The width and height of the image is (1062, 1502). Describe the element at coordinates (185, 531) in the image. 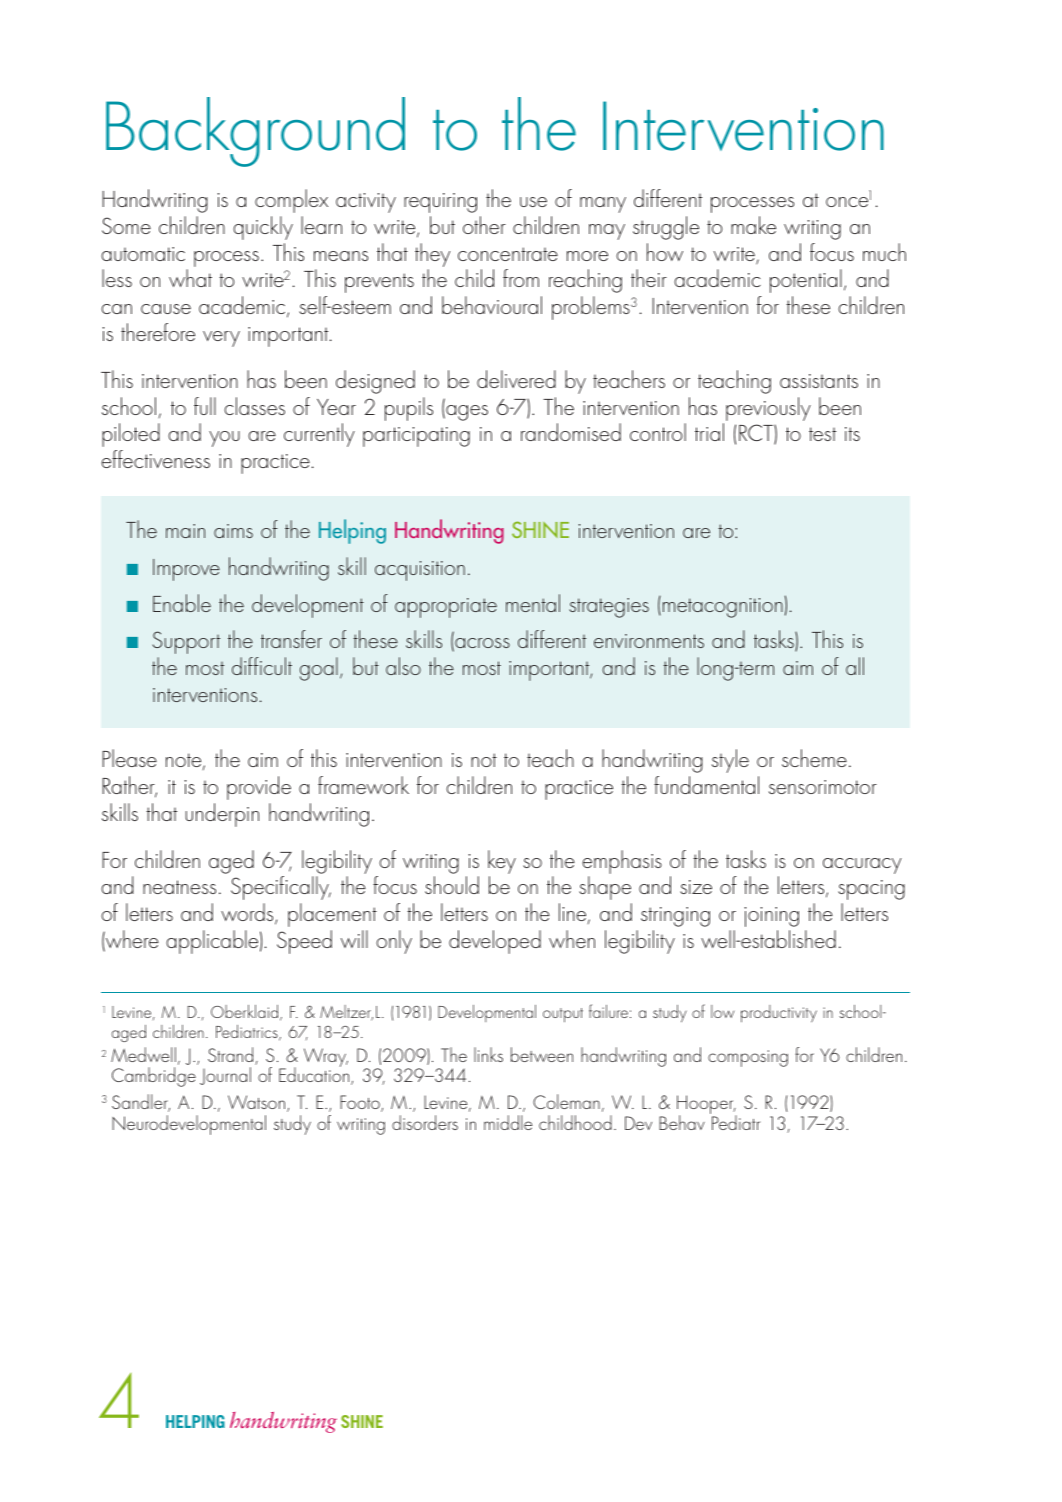

I see `main` at that location.
